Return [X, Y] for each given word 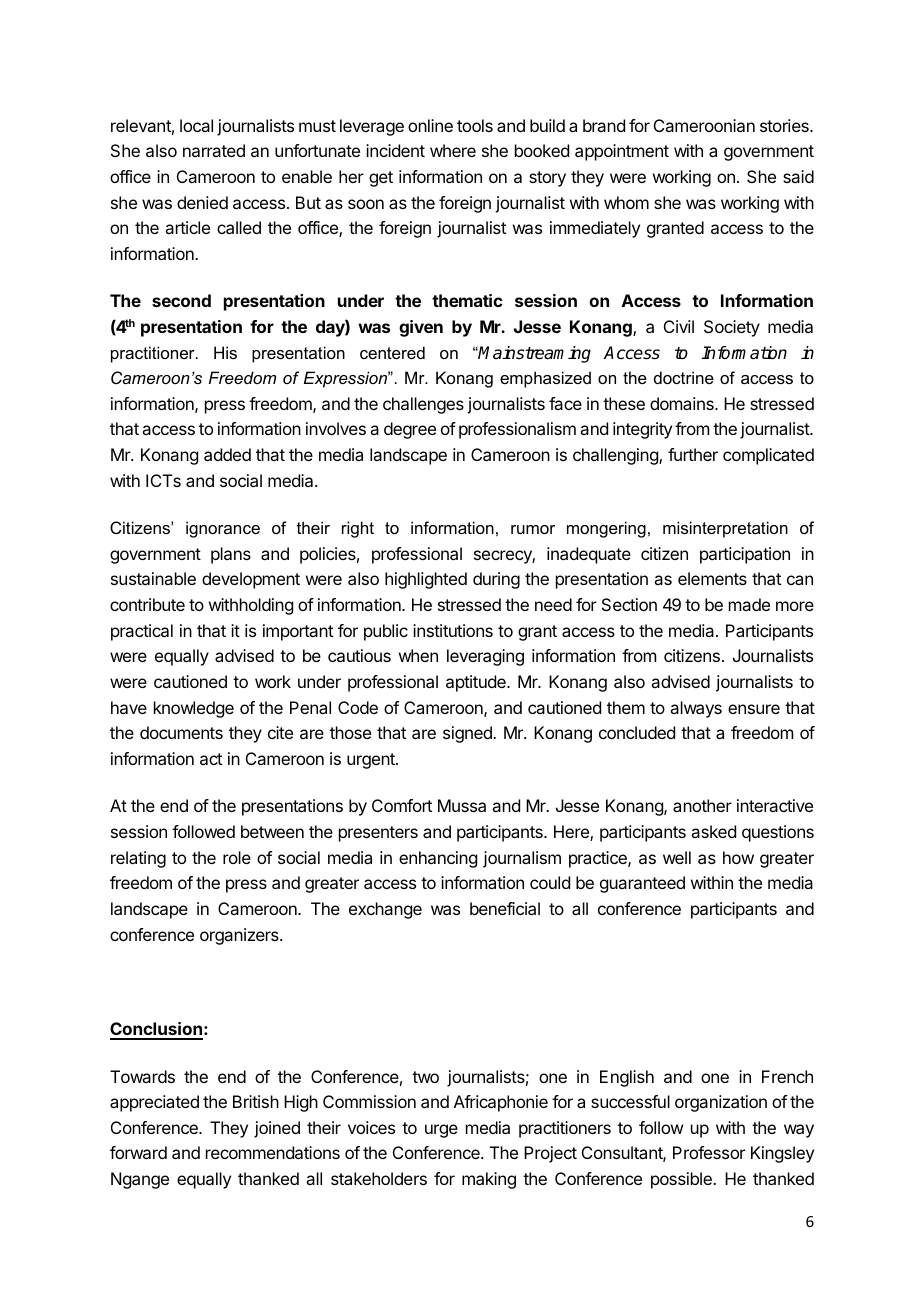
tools [475, 125]
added [227, 454]
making [489, 1180]
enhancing [438, 859]
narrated [214, 150]
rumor [533, 529]
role [237, 857]
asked [713, 831]
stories [785, 125]
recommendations [273, 1152]
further [693, 454]
